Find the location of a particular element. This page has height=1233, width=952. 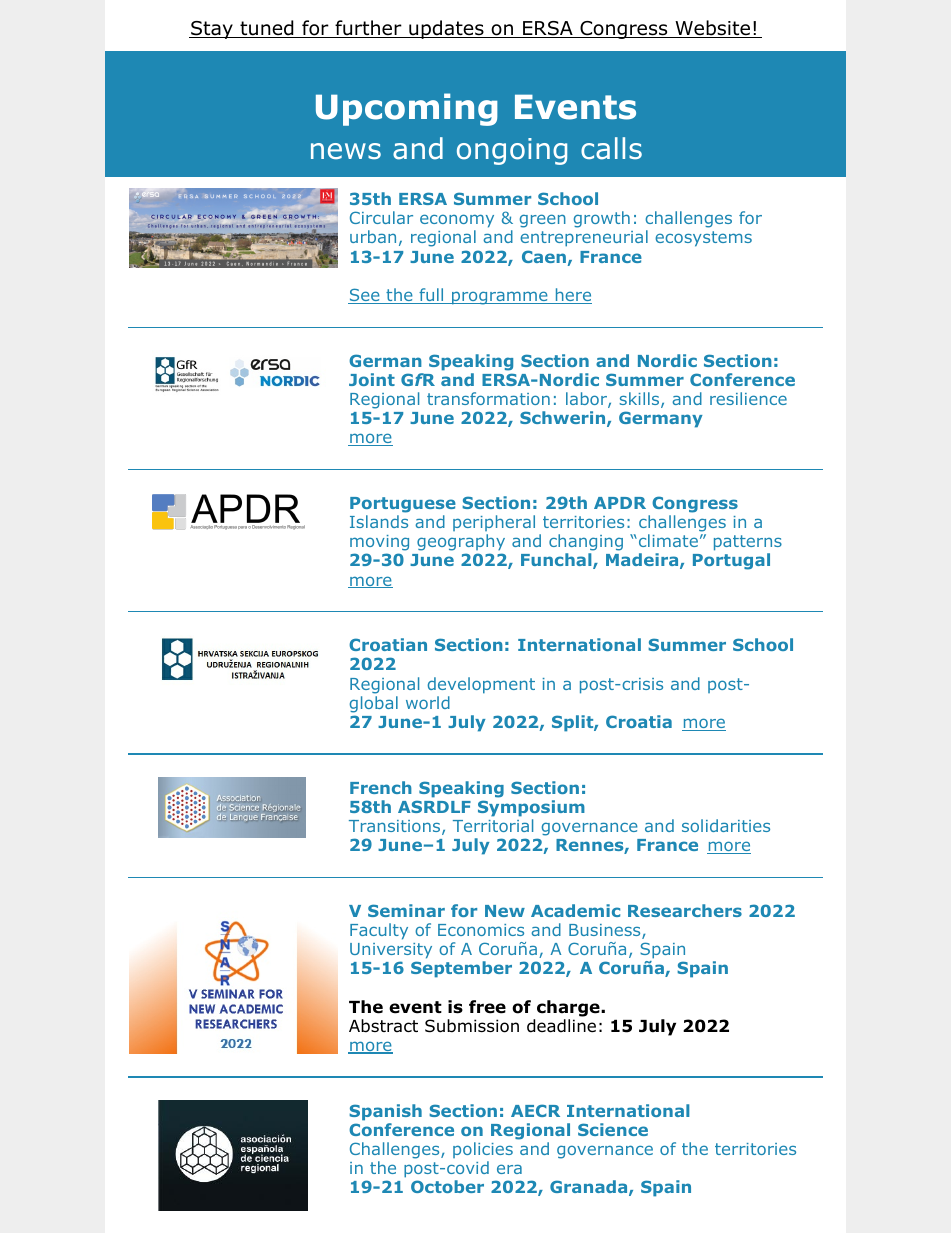

Spanish is located at coordinates (385, 1112).
